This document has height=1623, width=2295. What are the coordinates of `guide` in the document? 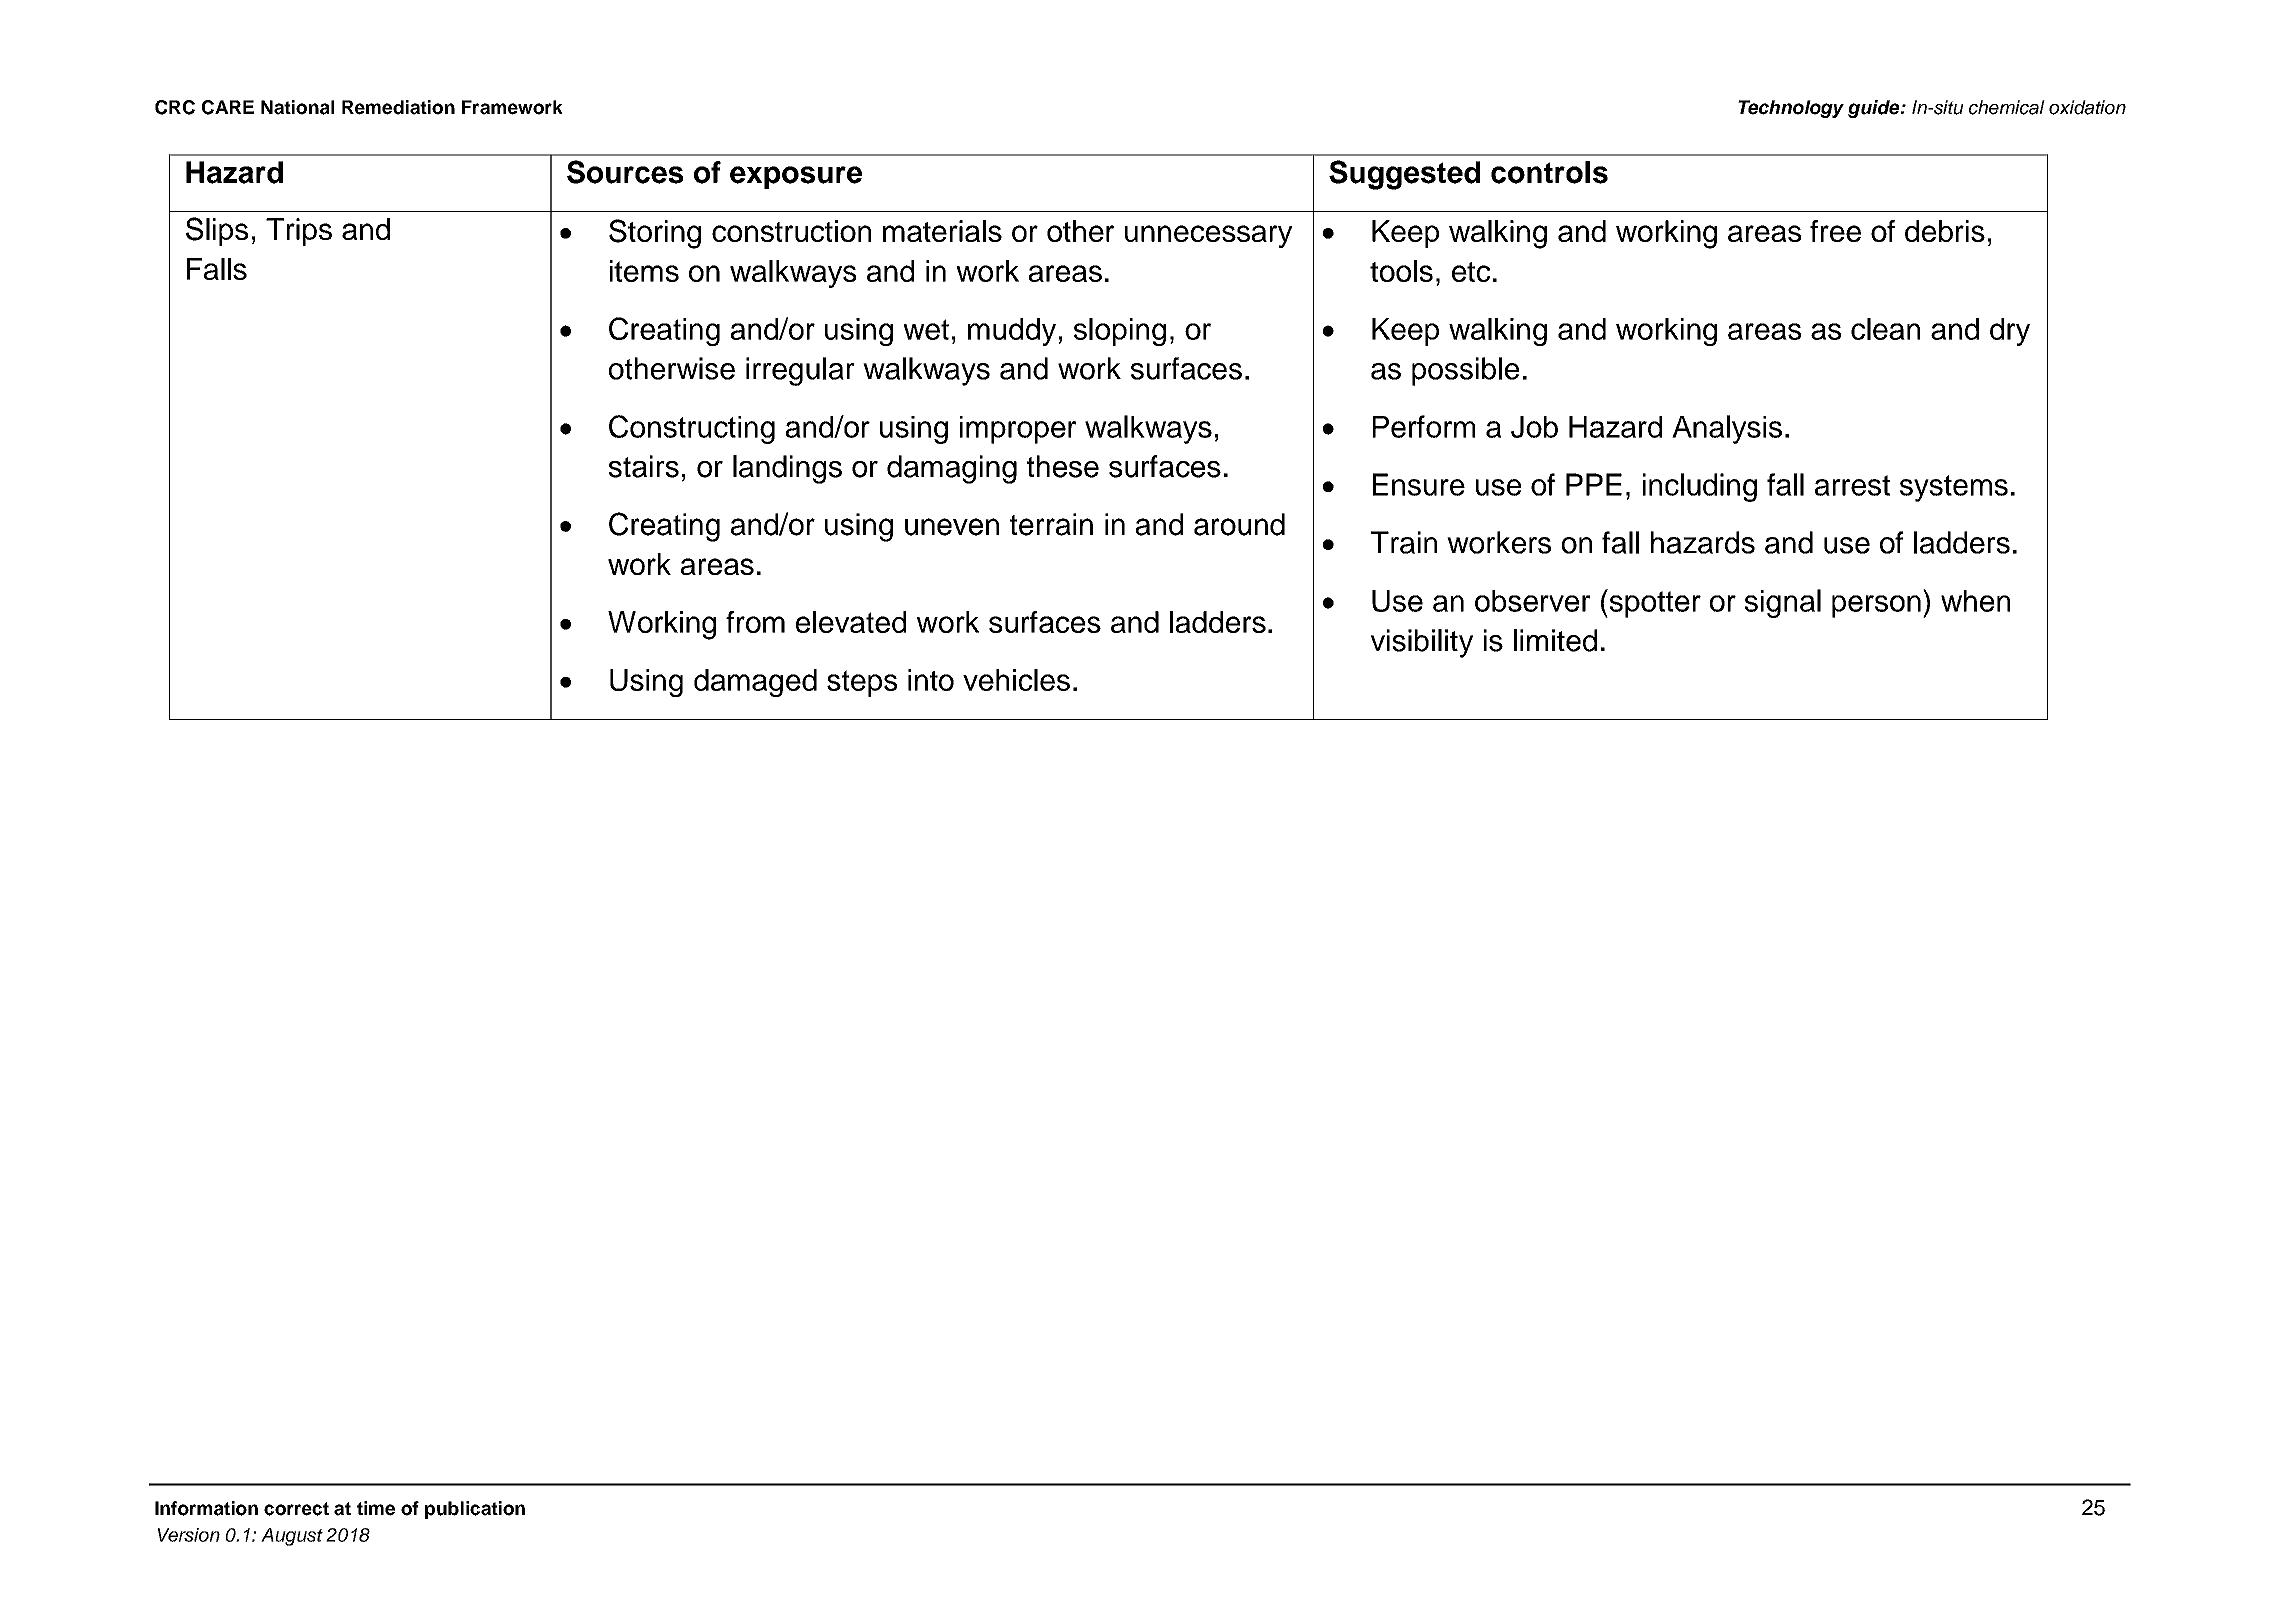 It's located at (1875, 109).
